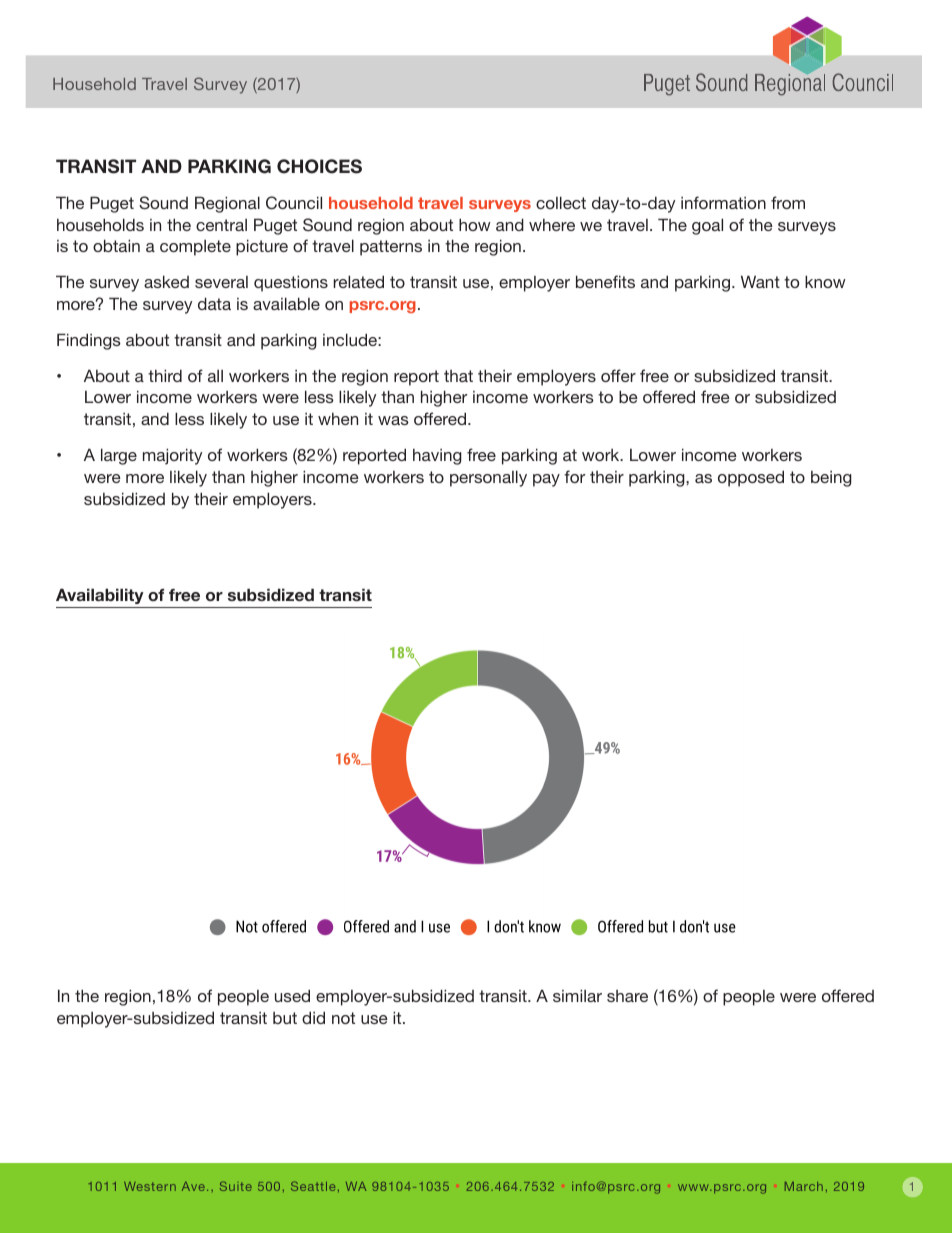  Describe the element at coordinates (577, 995) in the image. I see `similar` at that location.
